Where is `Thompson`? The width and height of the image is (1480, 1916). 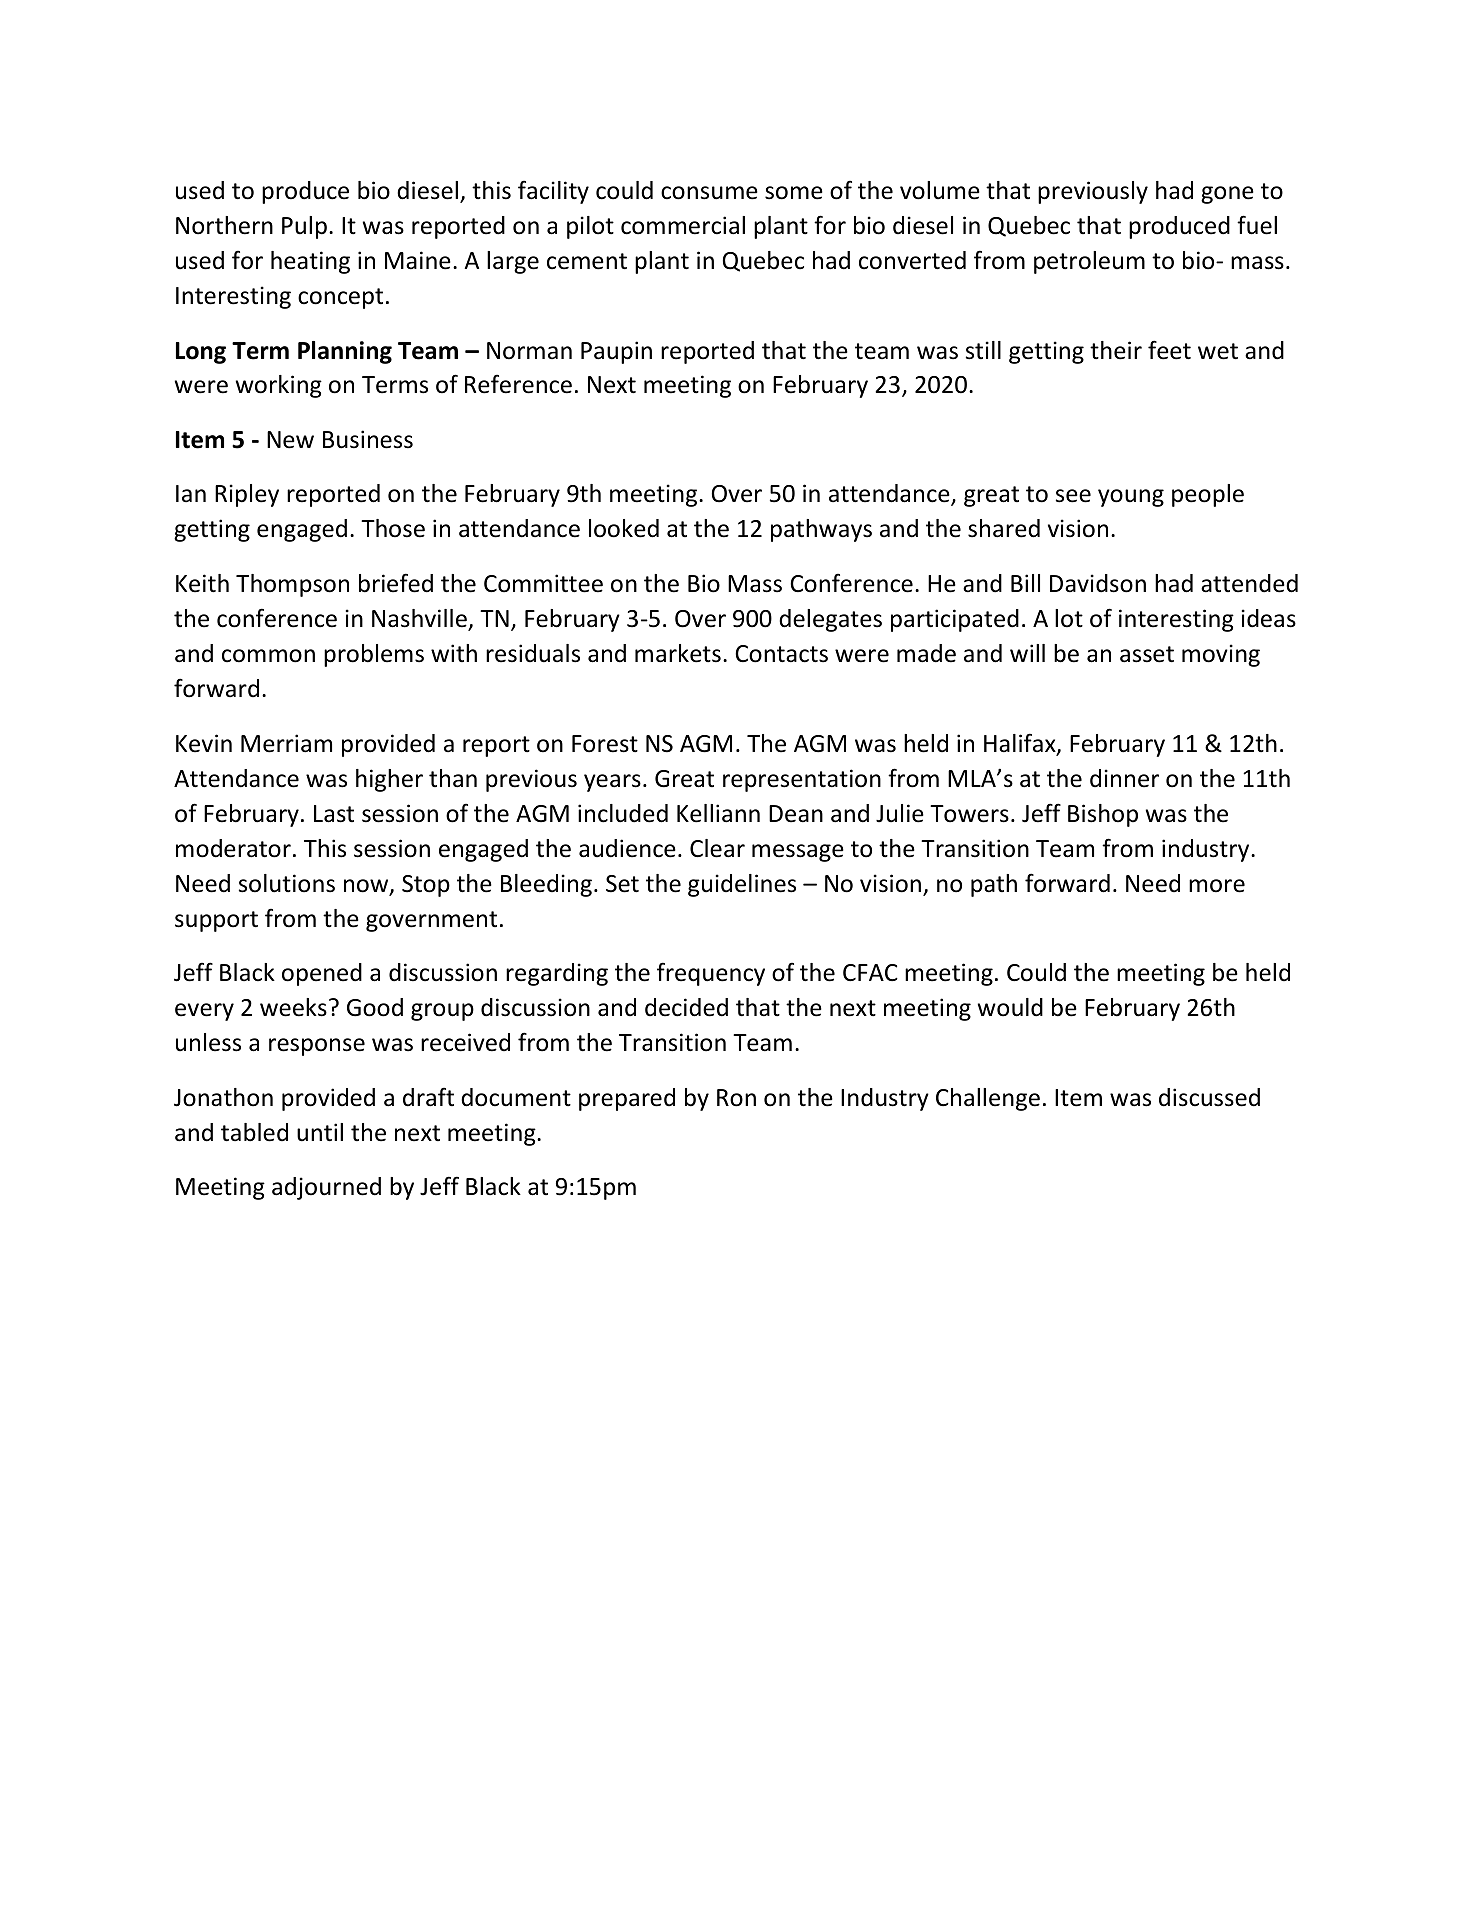
Thompson is located at coordinates (292, 585).
